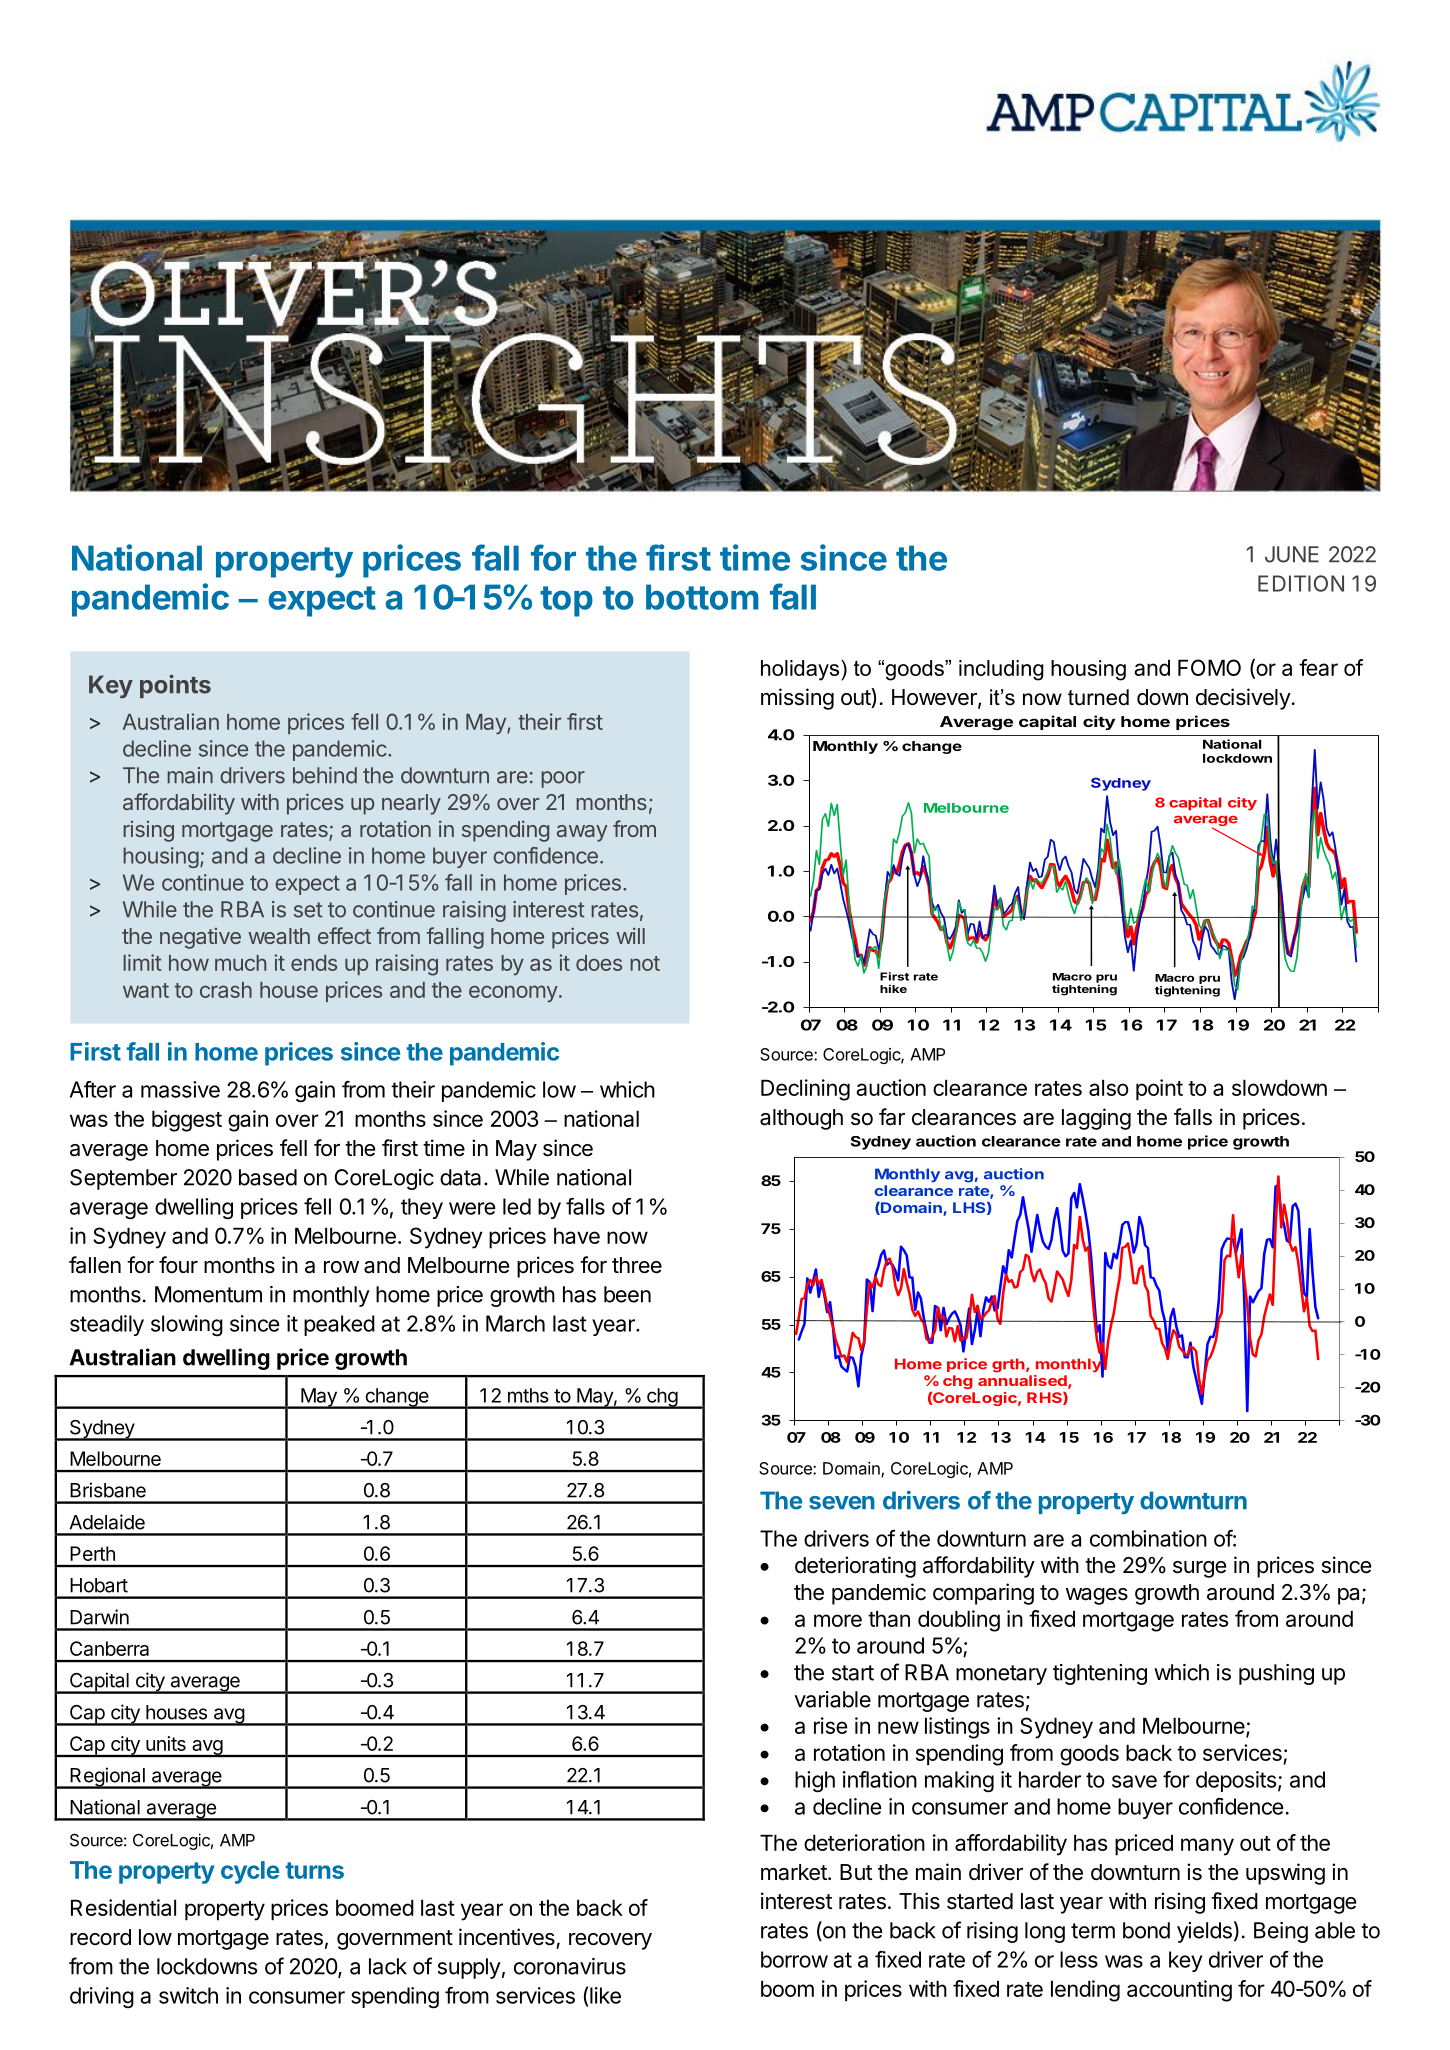 This page has width=1450, height=2050. I want to click on three, so click(637, 1265).
